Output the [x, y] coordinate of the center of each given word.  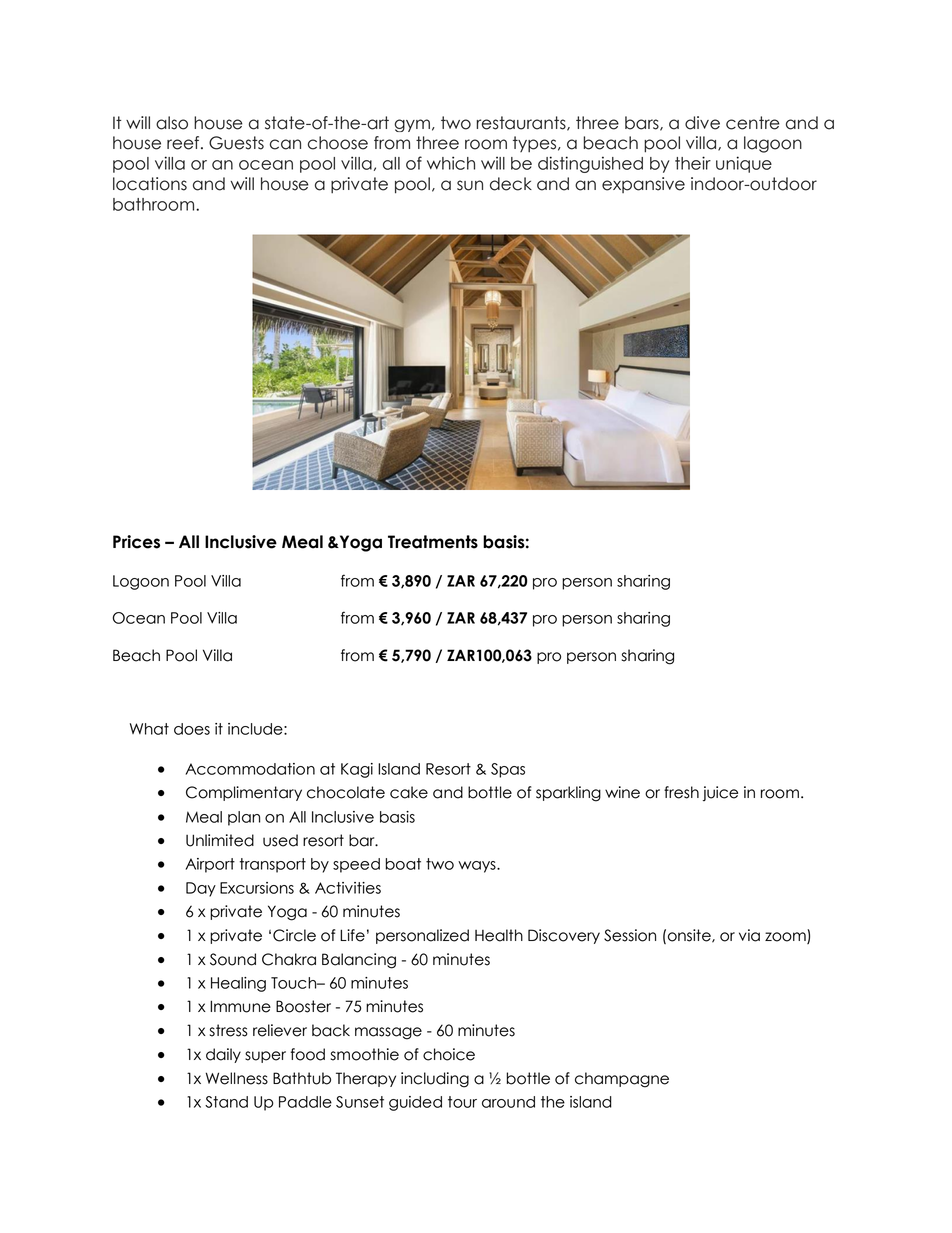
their [693, 163]
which [451, 163]
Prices [136, 542]
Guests [236, 143]
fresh [681, 792]
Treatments [433, 542]
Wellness [237, 1078]
